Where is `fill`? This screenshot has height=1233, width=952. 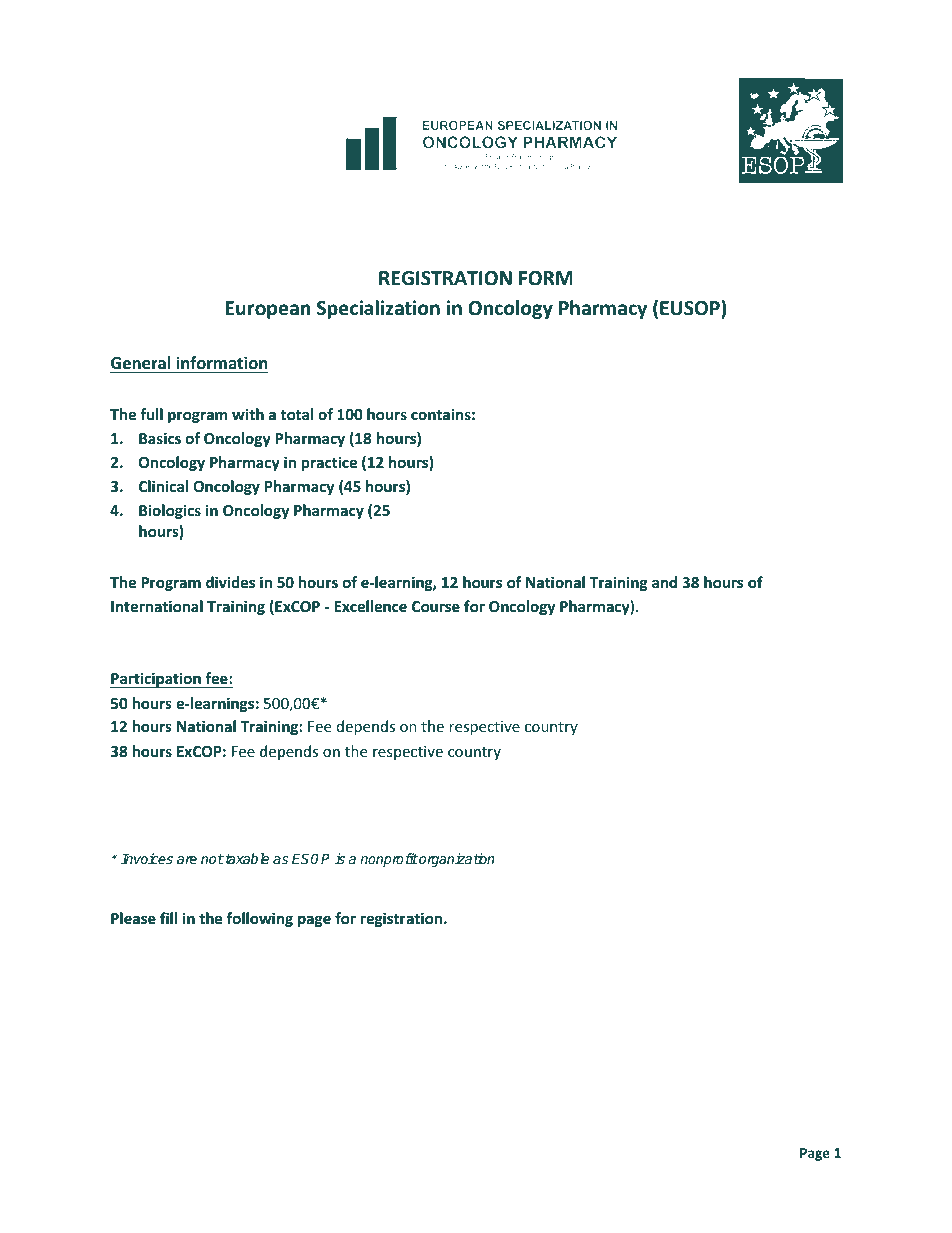
fill is located at coordinates (168, 918).
